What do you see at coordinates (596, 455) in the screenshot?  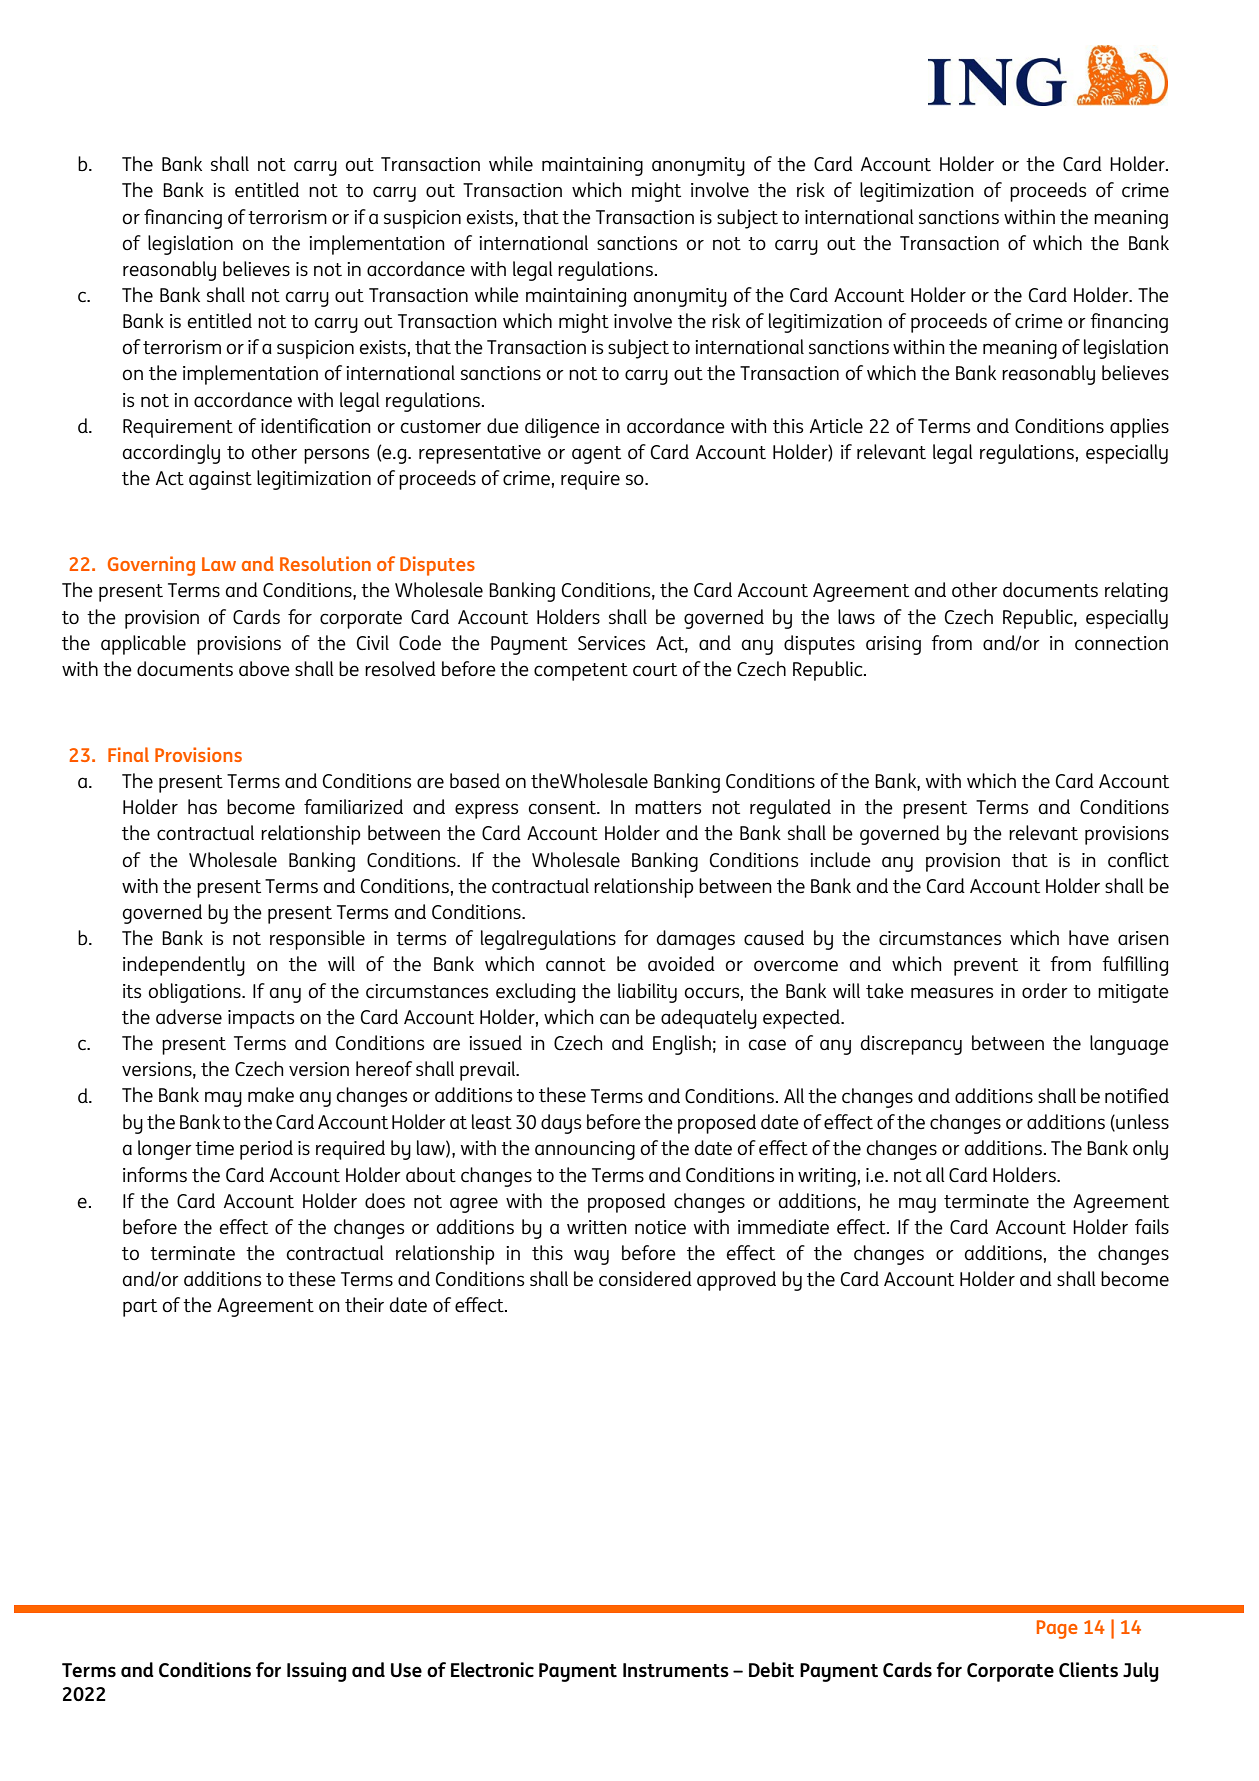 I see `agent` at bounding box center [596, 455].
